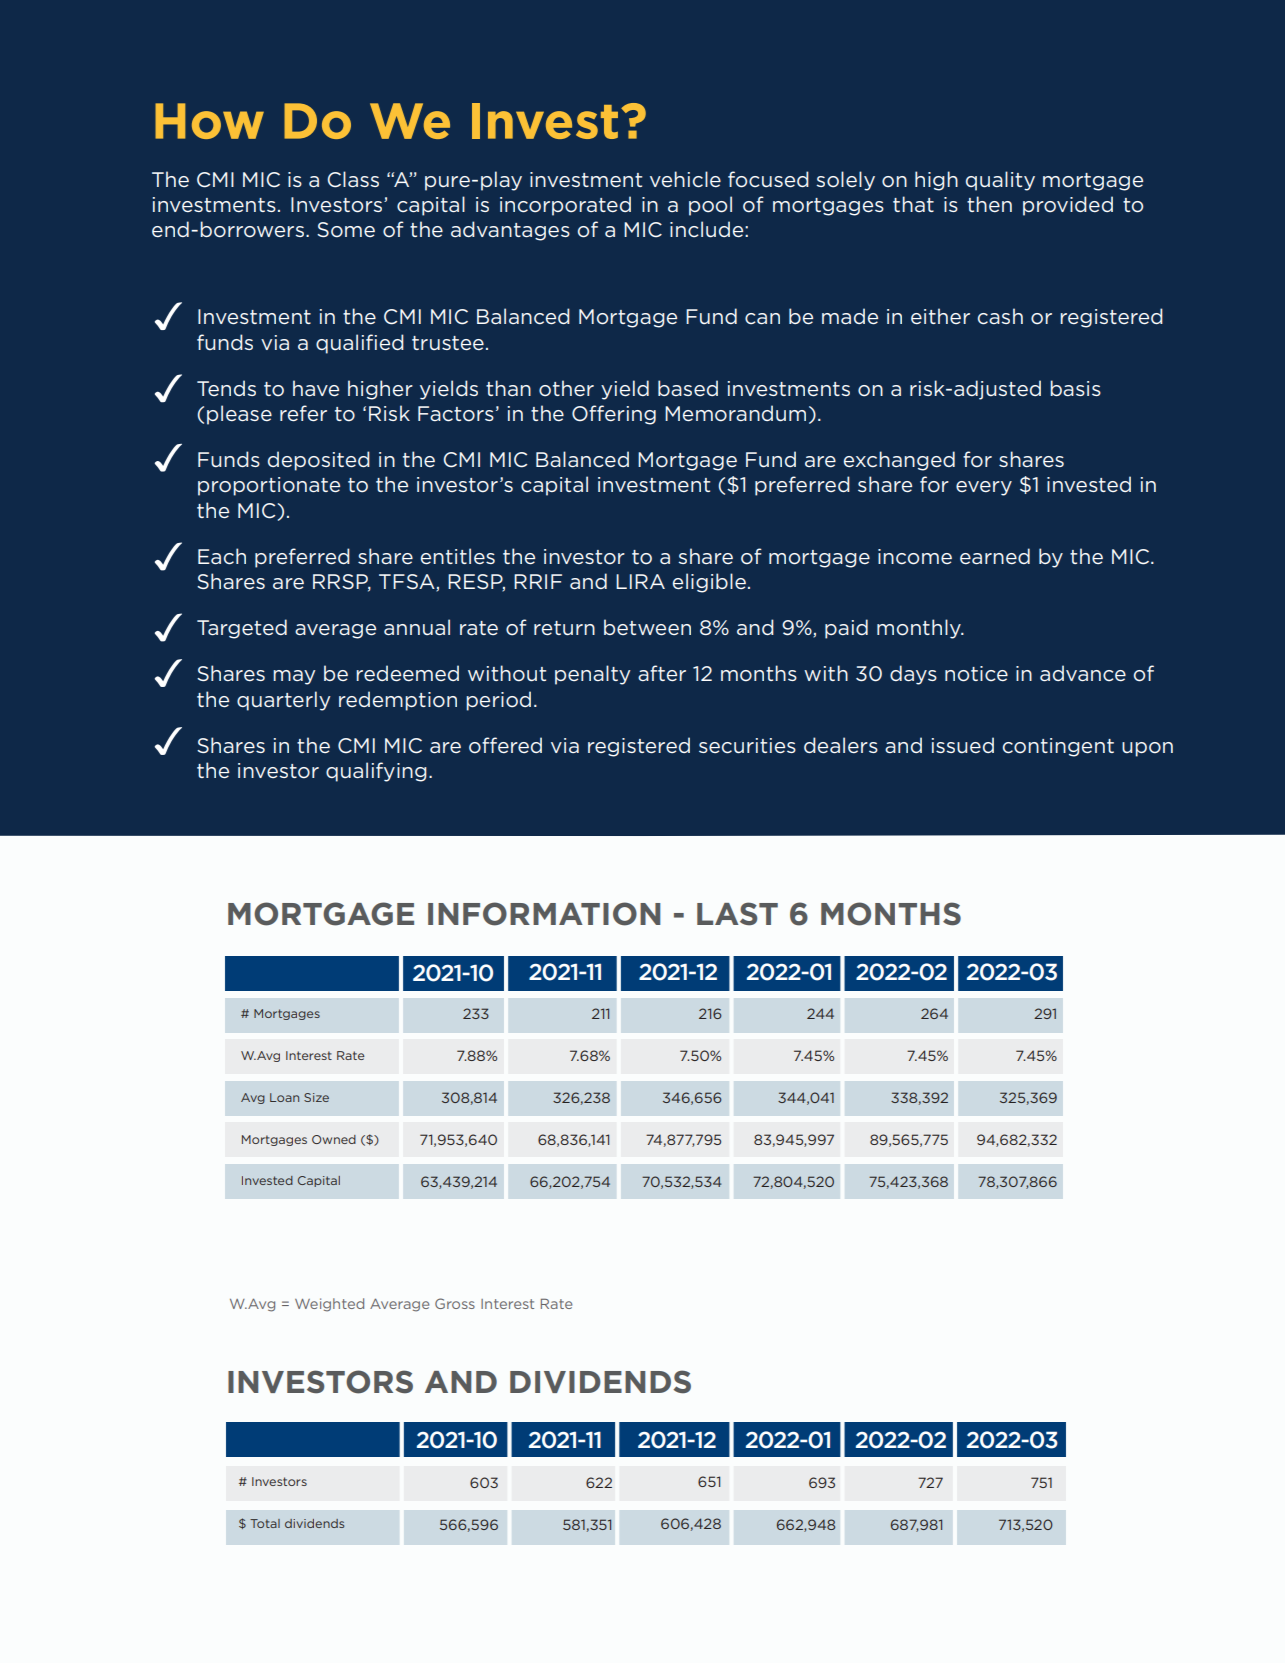 The image size is (1285, 1663). I want to click on Total, so click(265, 1523).
